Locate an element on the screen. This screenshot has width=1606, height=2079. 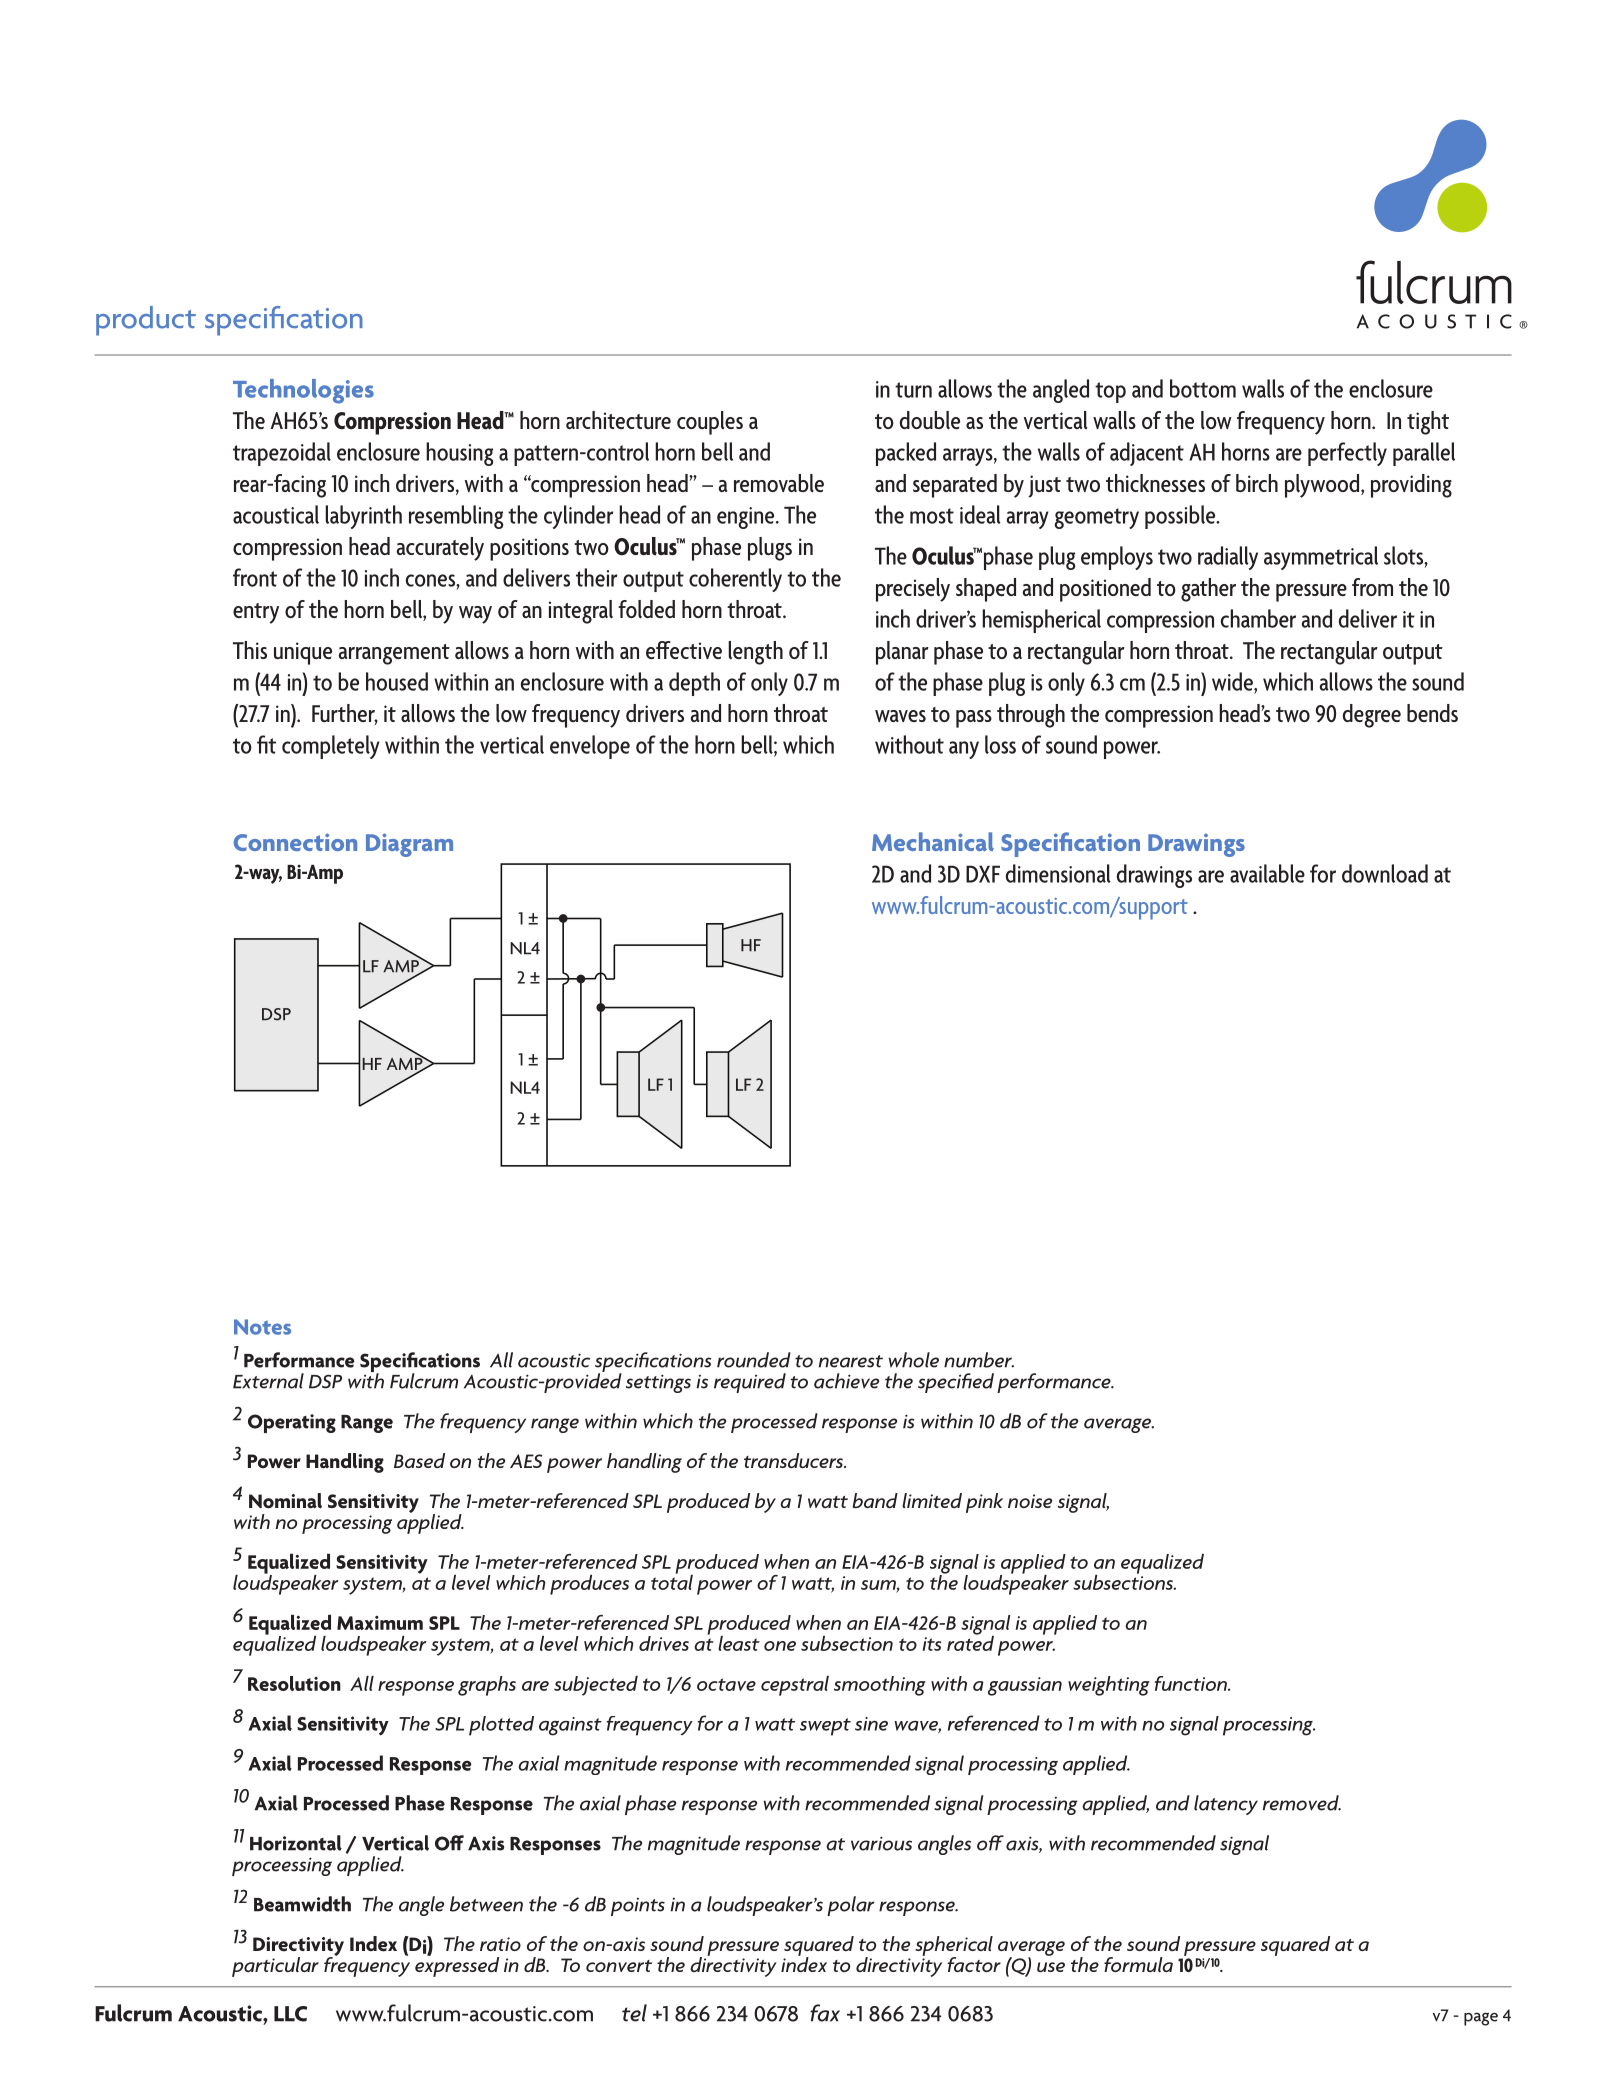
number is located at coordinates (979, 1360).
